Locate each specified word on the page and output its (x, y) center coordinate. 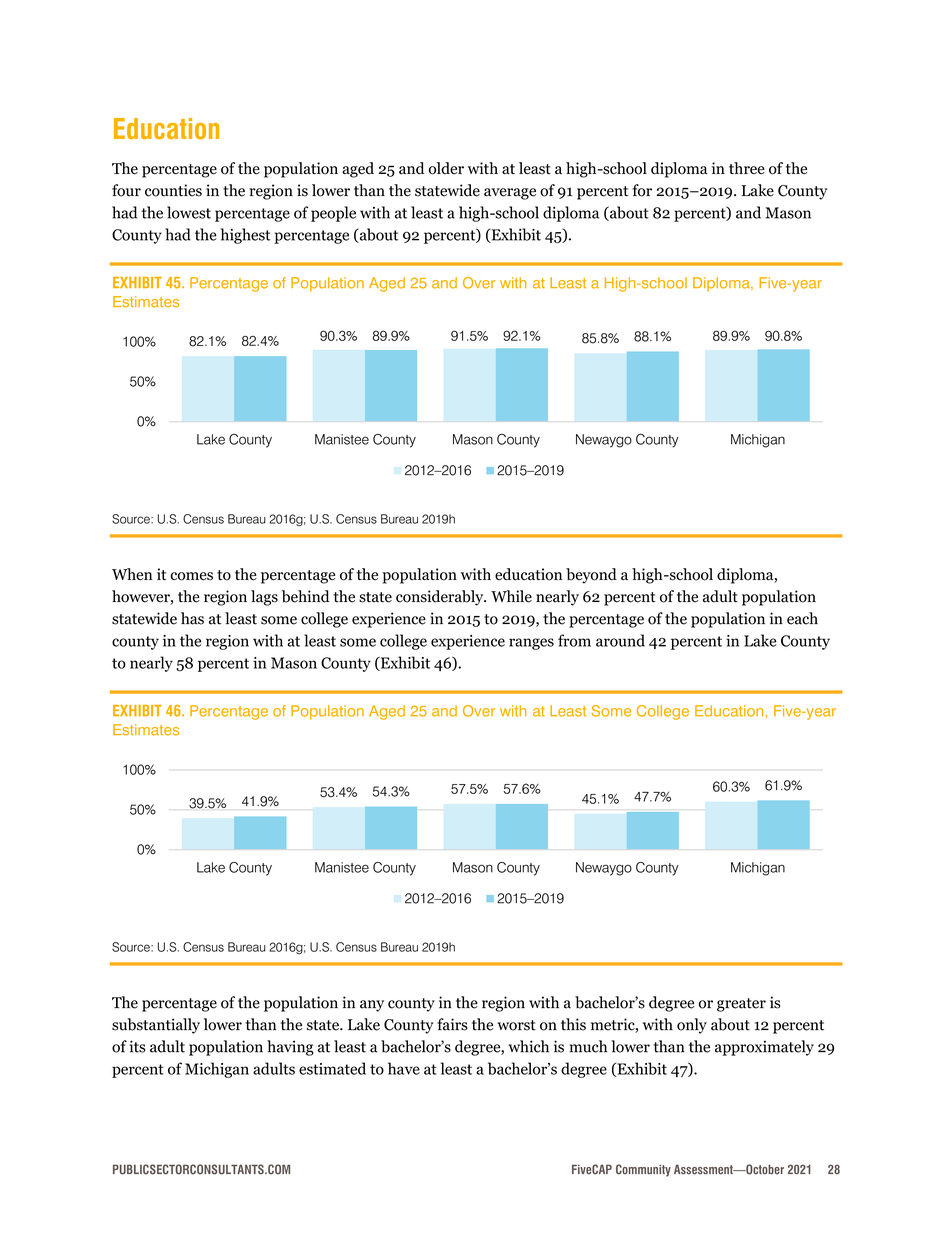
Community (643, 1170)
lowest (189, 212)
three (747, 168)
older (446, 168)
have (404, 1068)
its (137, 1046)
